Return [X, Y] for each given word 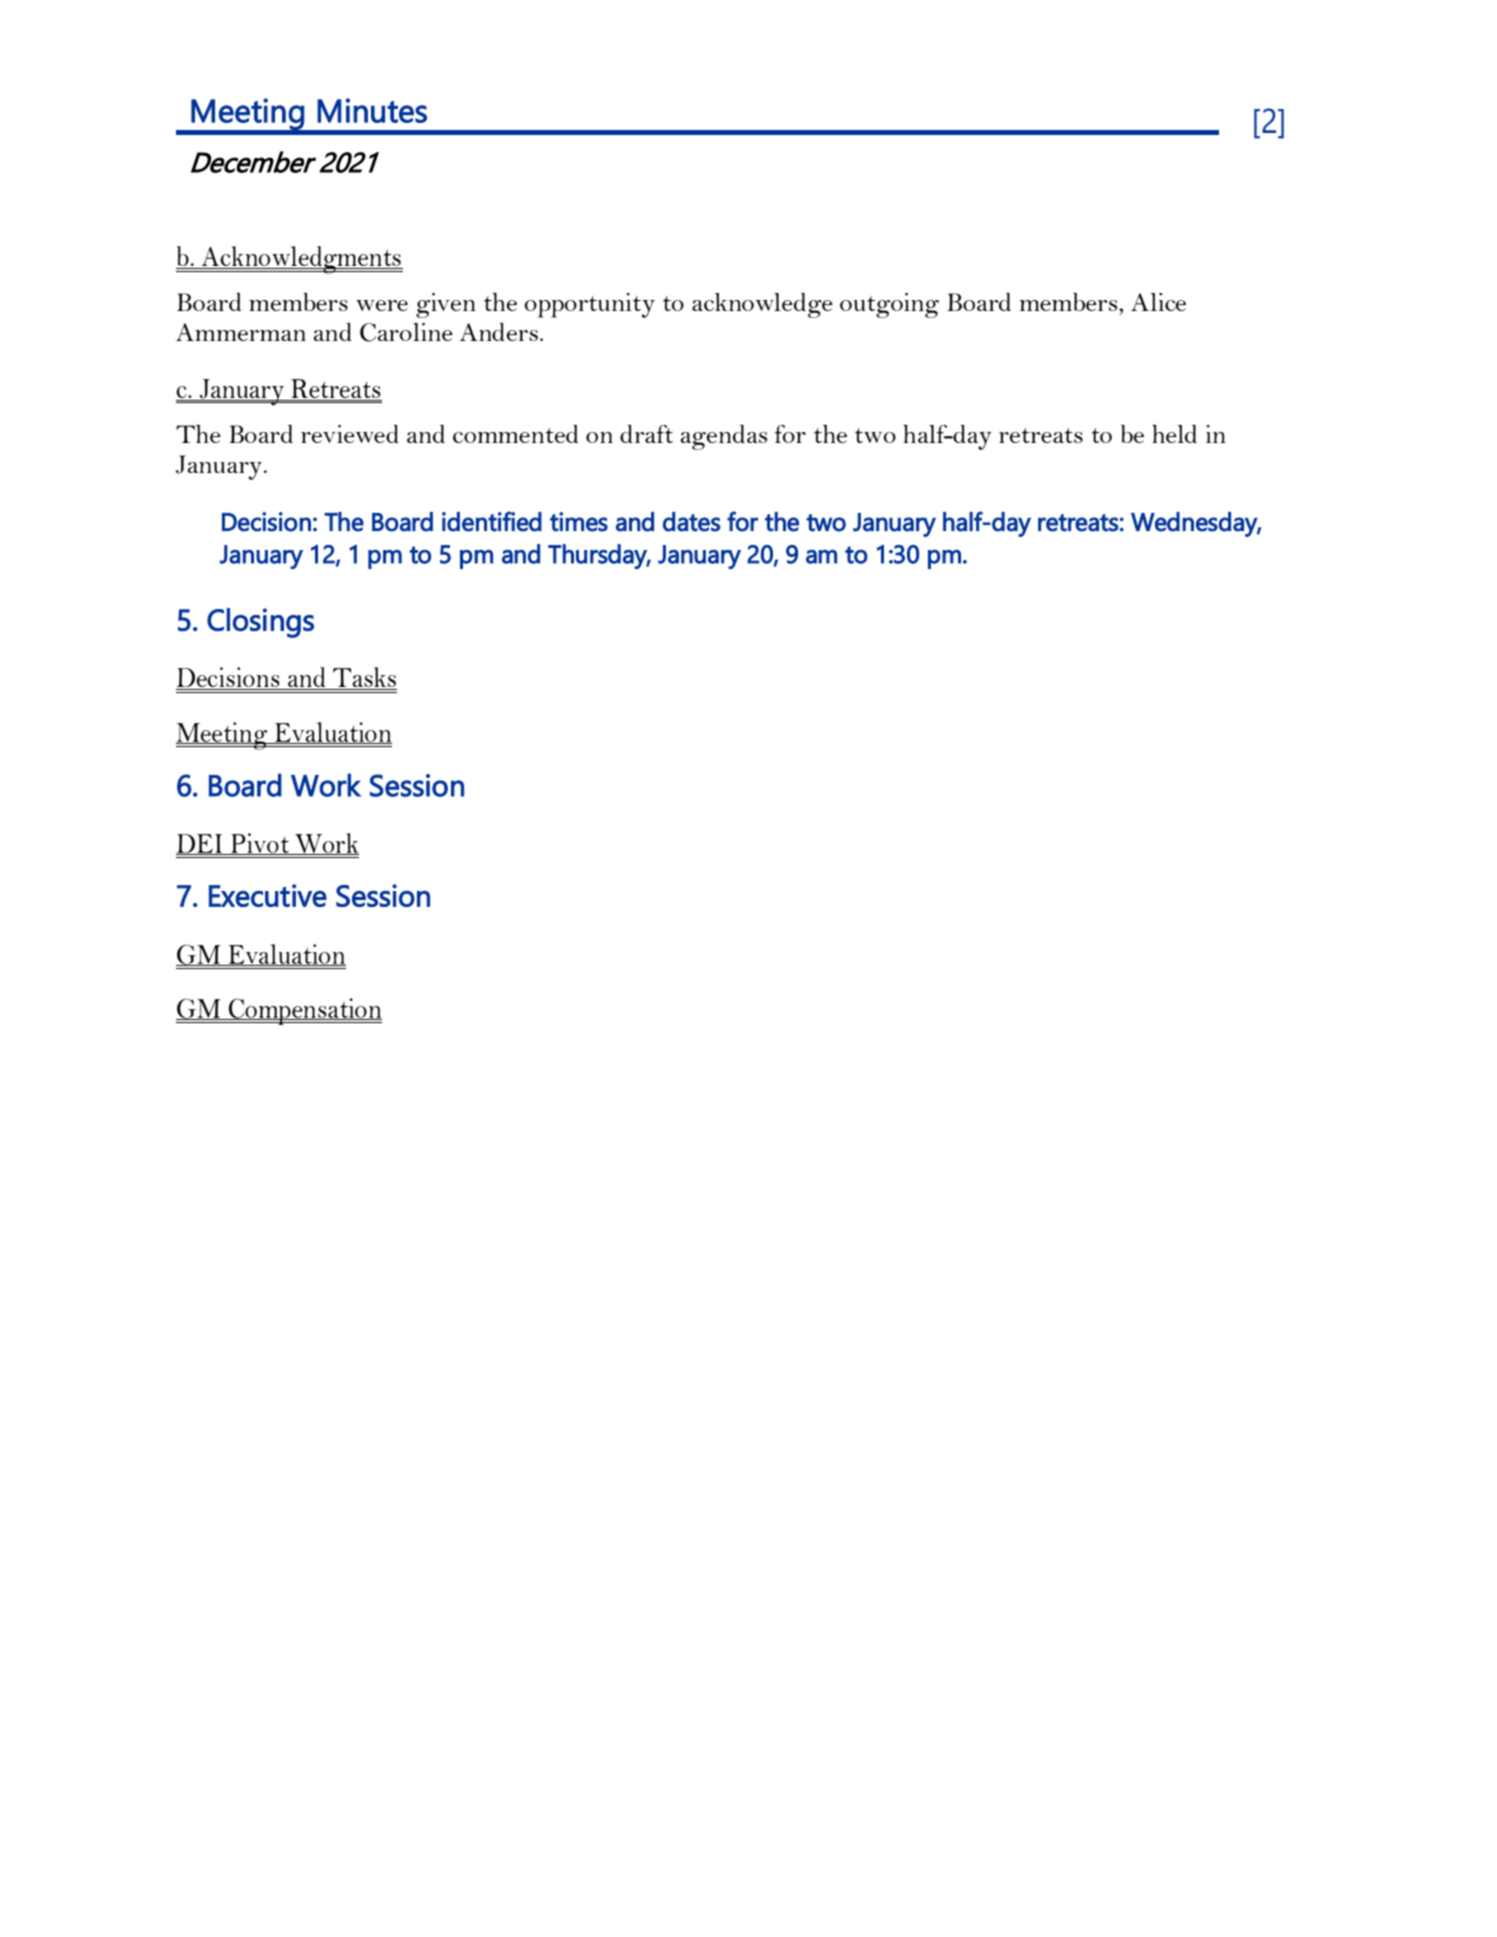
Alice [1158, 302]
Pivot [260, 844]
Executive [268, 895]
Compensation [304, 1011]
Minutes [372, 110]
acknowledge [762, 305]
